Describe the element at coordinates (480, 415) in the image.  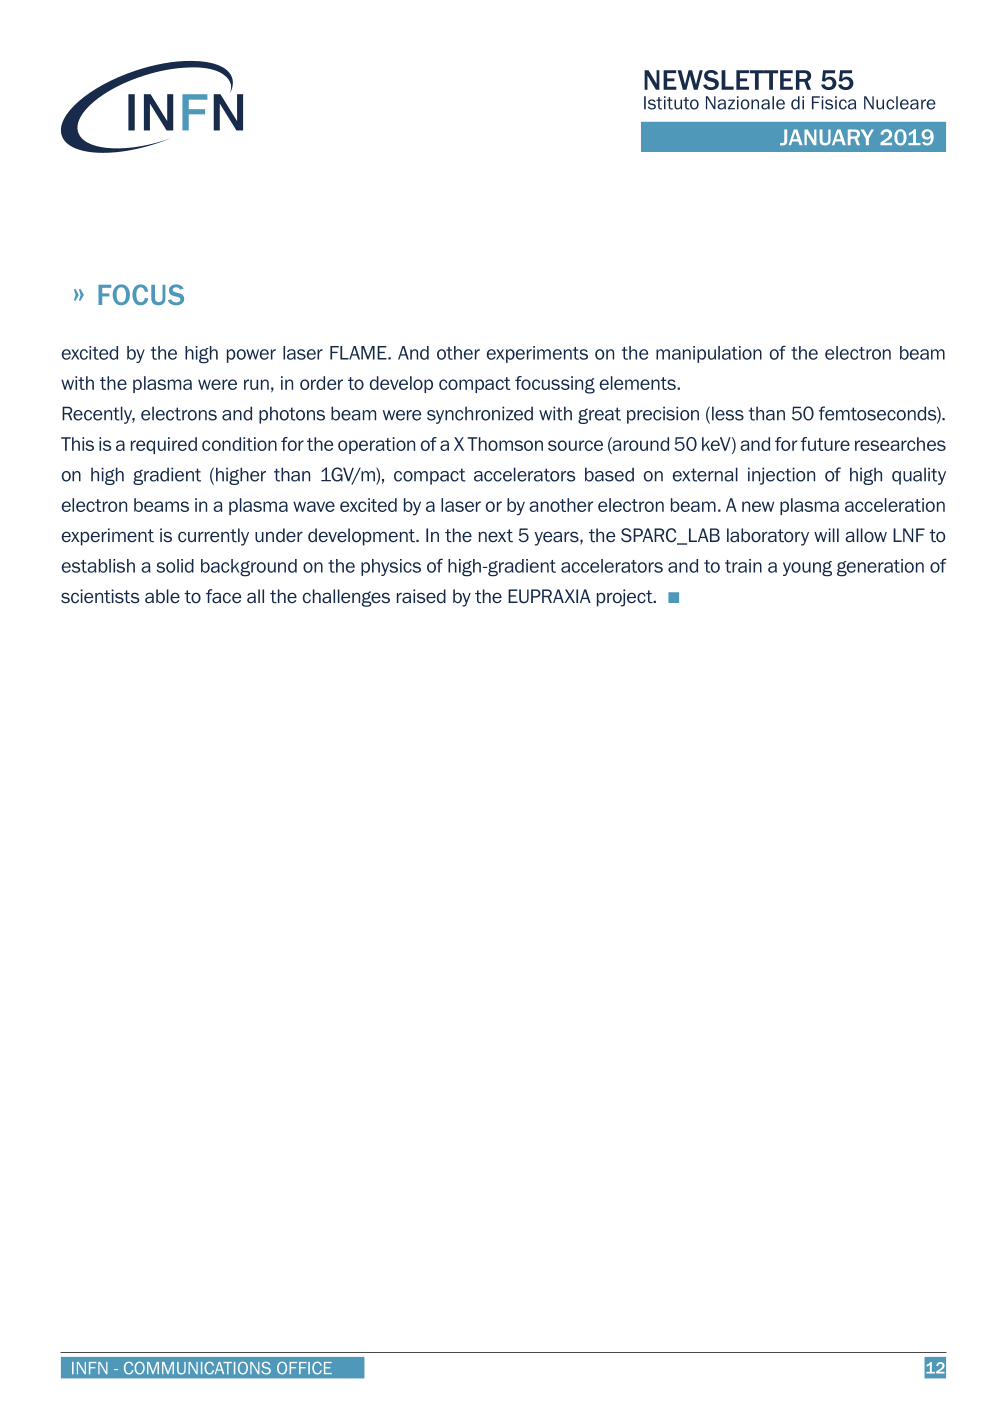
I see `synchronized` at that location.
